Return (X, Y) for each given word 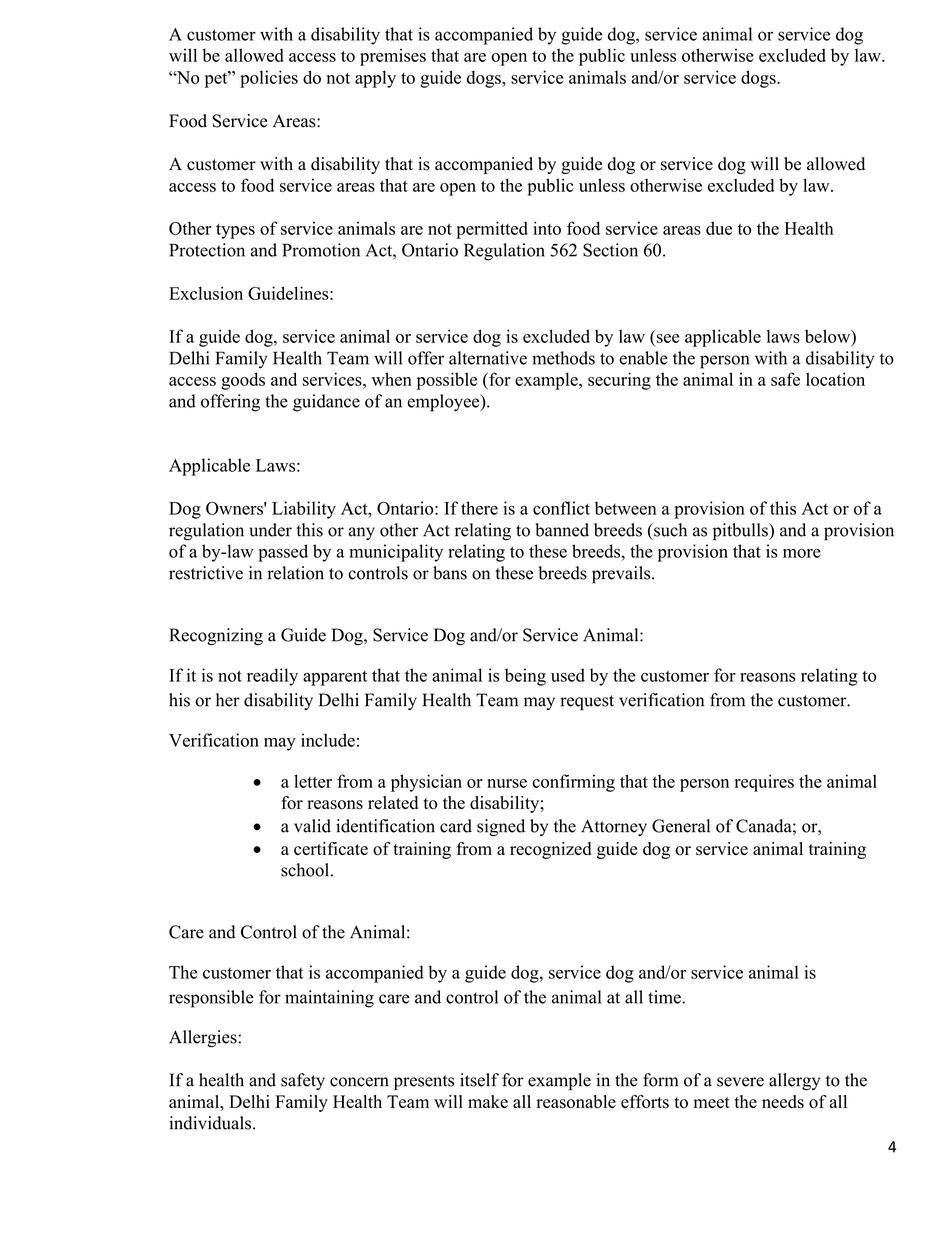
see (668, 338)
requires (764, 783)
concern (359, 1082)
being (525, 677)
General (681, 826)
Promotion (321, 250)
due (719, 228)
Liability (304, 510)
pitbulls (741, 532)
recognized (551, 850)
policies (269, 79)
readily (272, 677)
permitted (492, 230)
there (479, 508)
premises (393, 57)
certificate (331, 848)
